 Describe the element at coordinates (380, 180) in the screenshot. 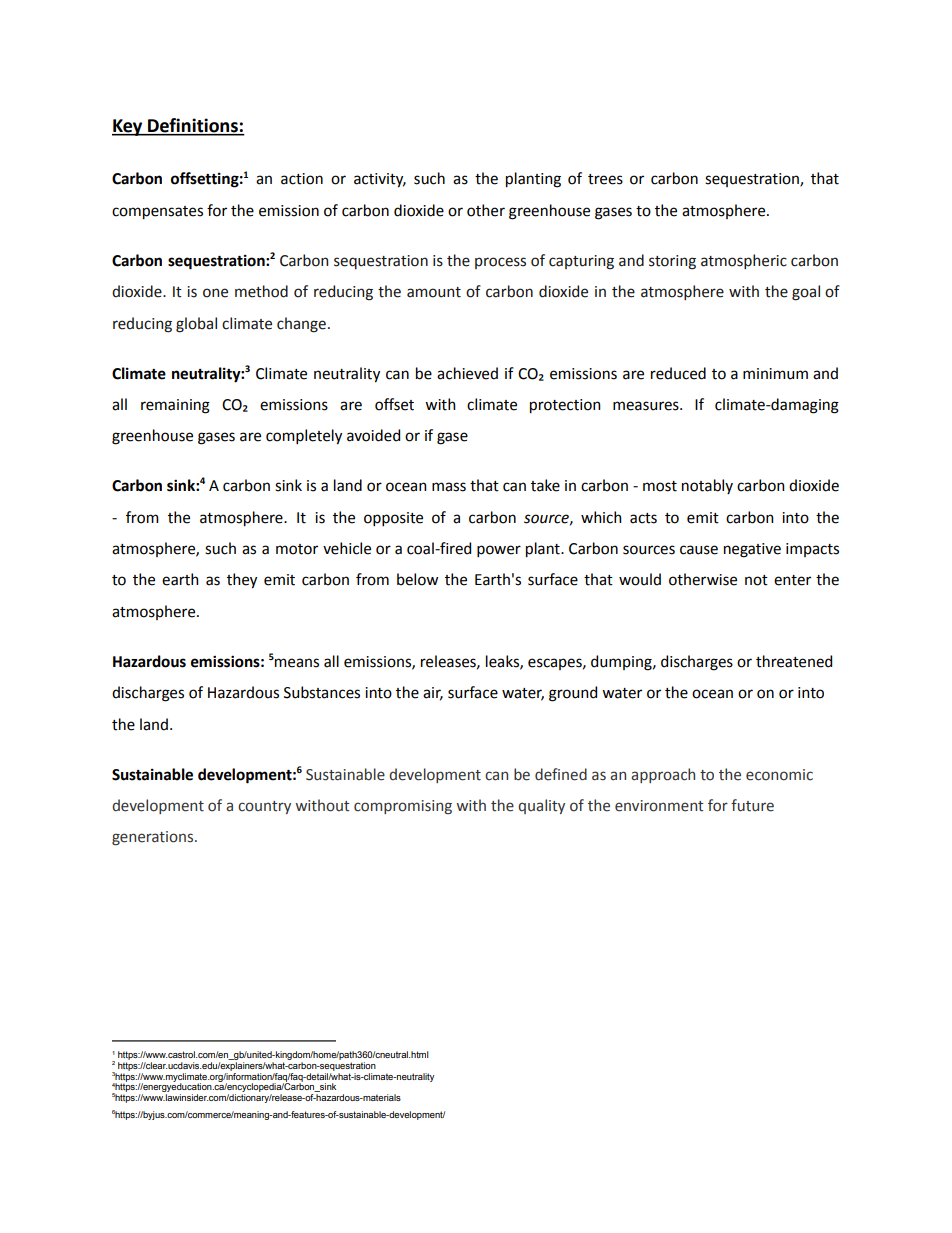

I see `activity` at that location.
